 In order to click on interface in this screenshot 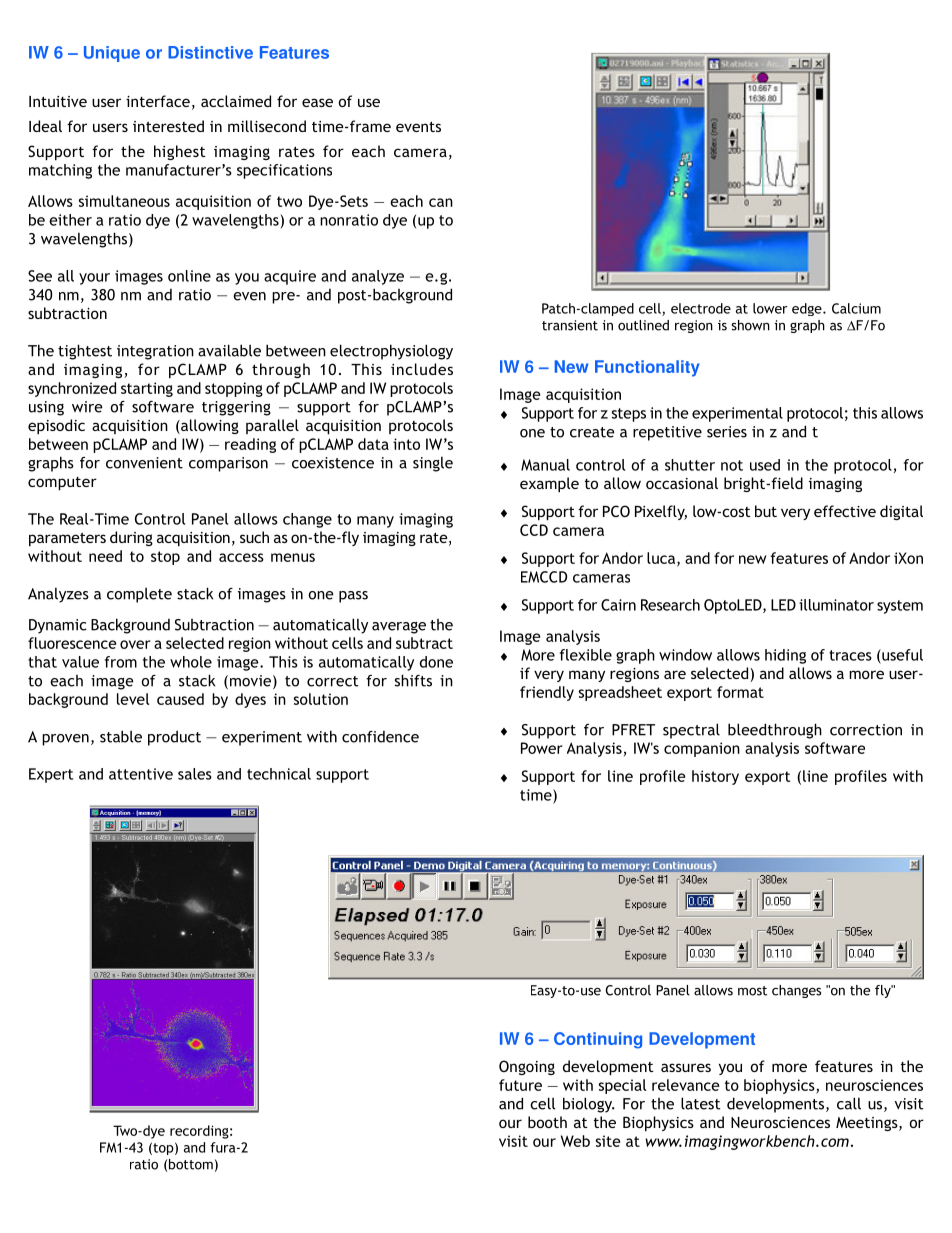, I will do `click(158, 101)`.
